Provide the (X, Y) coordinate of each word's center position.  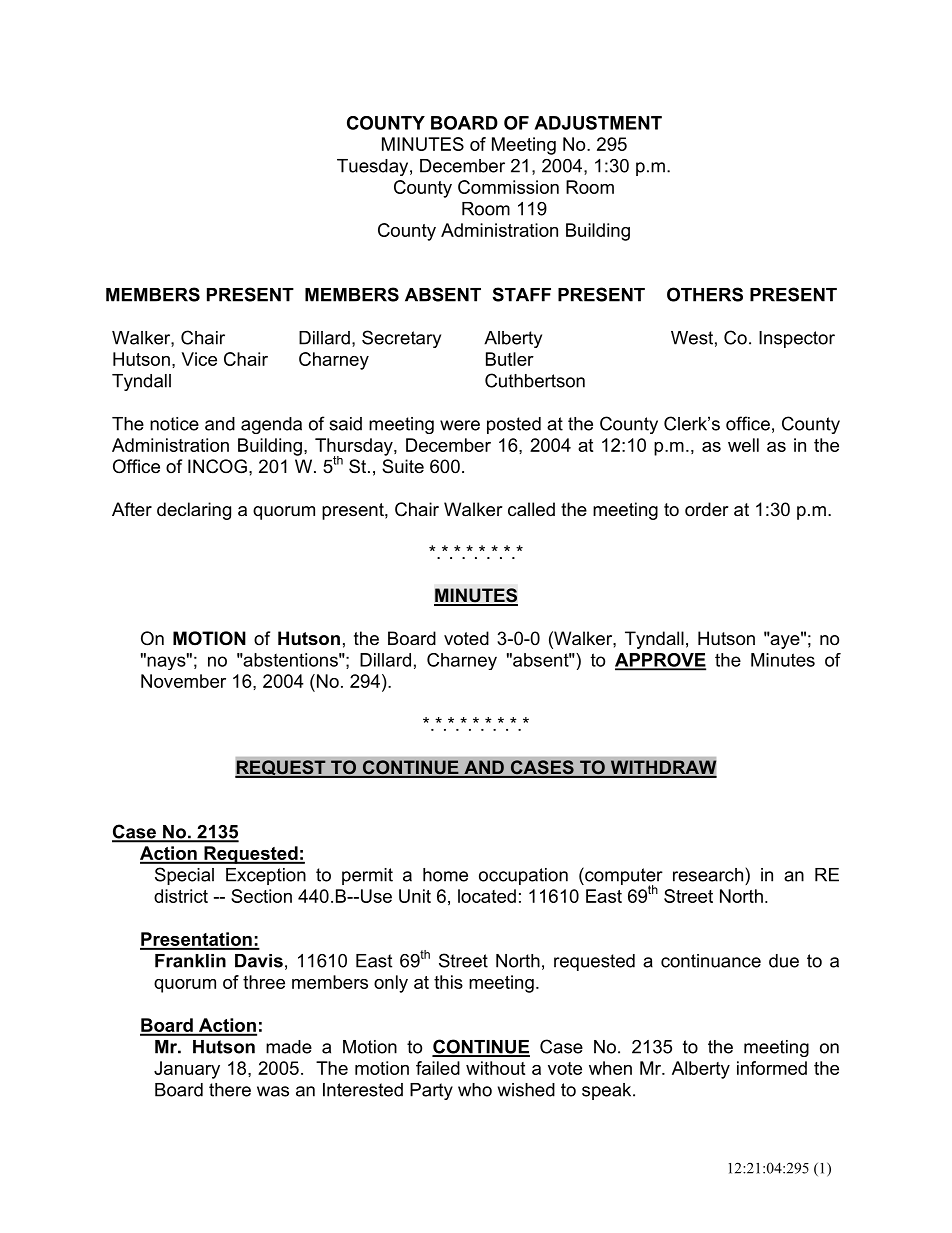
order (707, 509)
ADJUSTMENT (598, 123)
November (183, 681)
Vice (199, 359)
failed (438, 1068)
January (187, 1070)
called (531, 509)
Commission (508, 187)
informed (772, 1068)
